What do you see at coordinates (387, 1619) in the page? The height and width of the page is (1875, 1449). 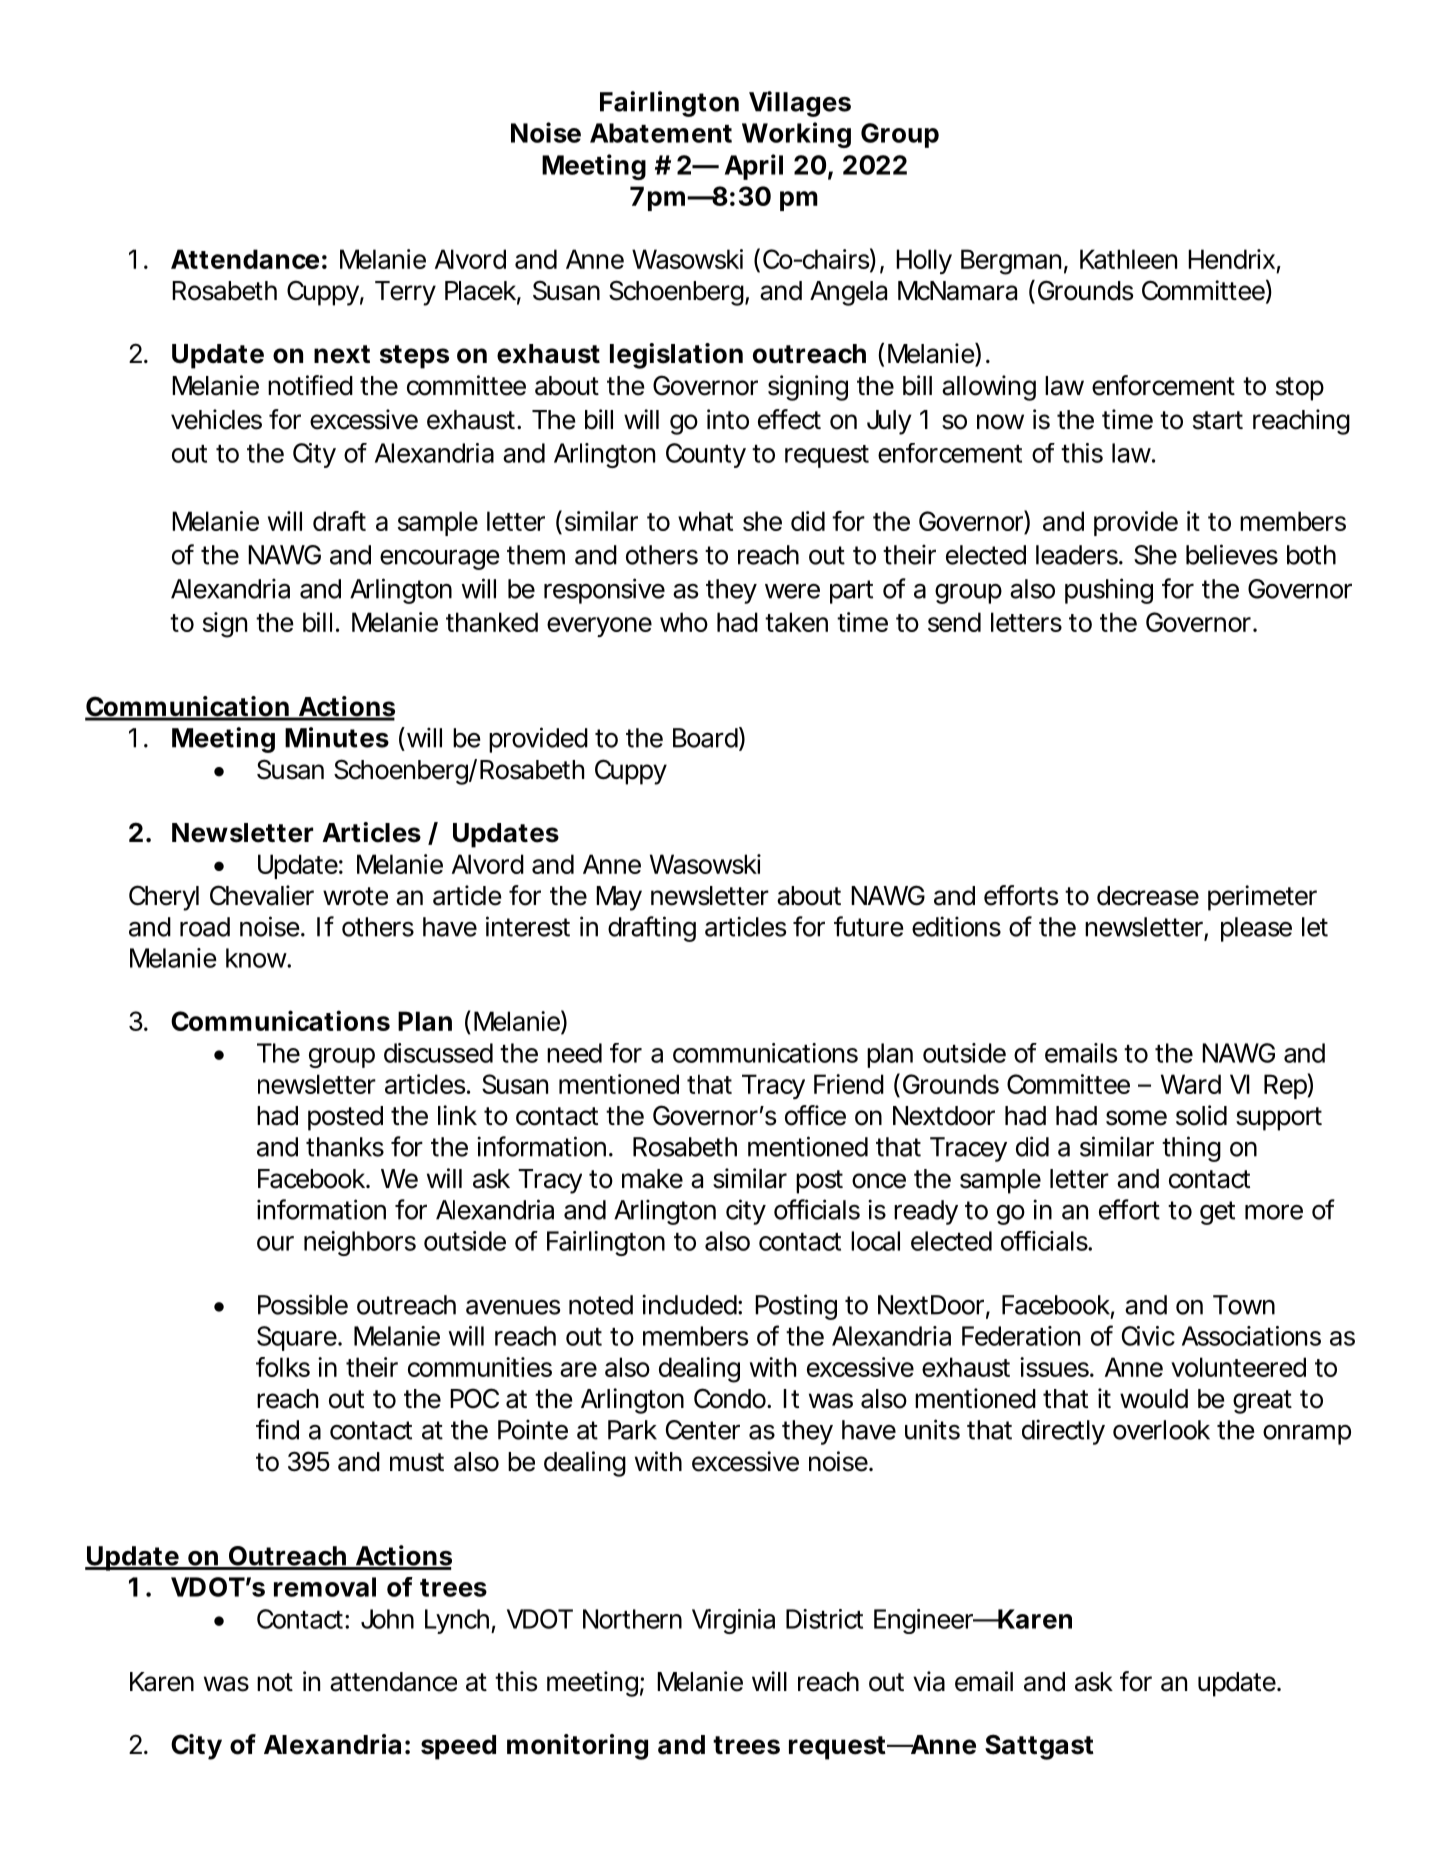 I see `John` at bounding box center [387, 1619].
